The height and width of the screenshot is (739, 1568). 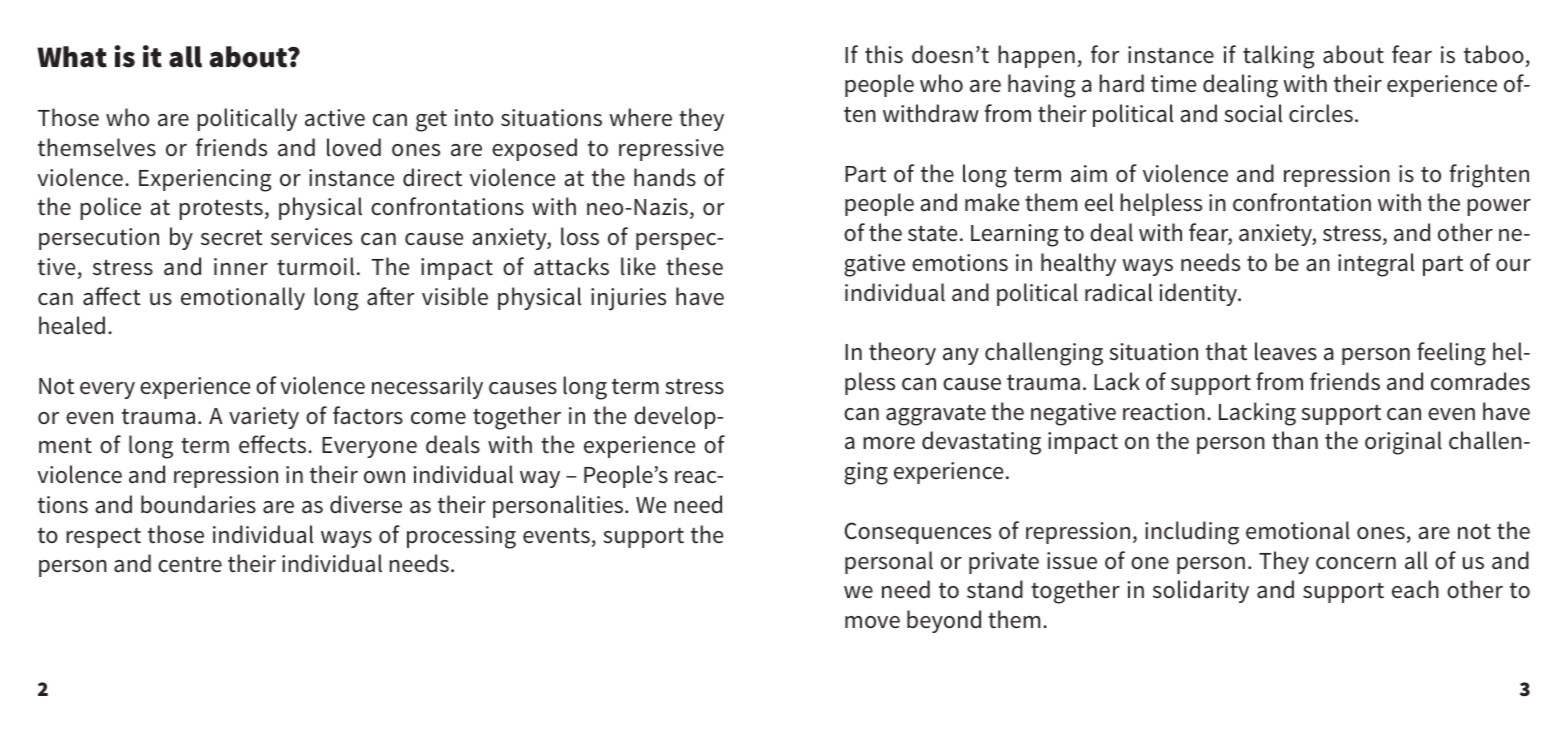 I want to click on centre, so click(x=190, y=565).
